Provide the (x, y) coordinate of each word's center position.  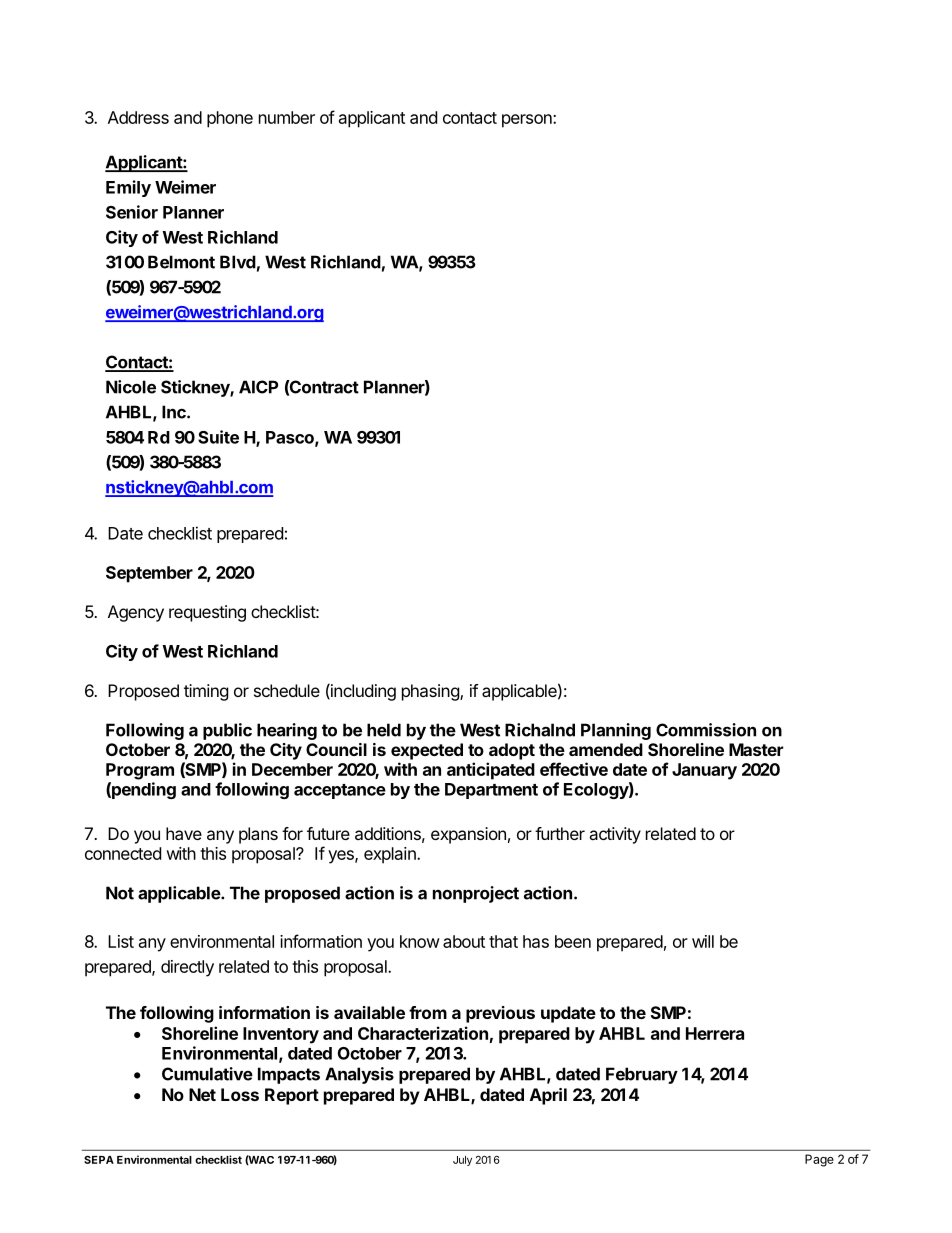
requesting (207, 613)
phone (230, 119)
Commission (706, 730)
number (287, 117)
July (462, 1161)
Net (202, 1094)
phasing (431, 692)
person (528, 121)
